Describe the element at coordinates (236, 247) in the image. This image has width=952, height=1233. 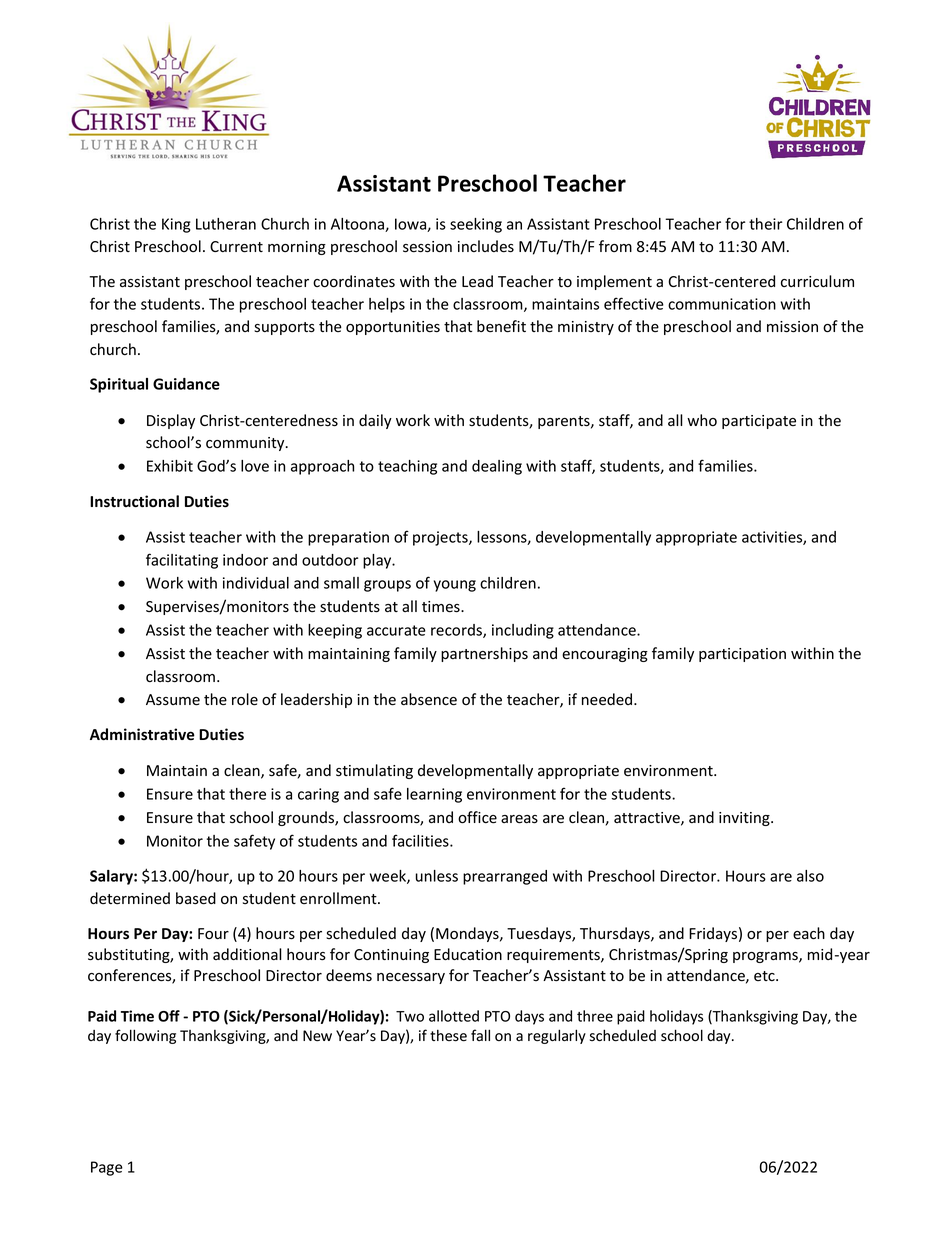
I see `Current` at that location.
